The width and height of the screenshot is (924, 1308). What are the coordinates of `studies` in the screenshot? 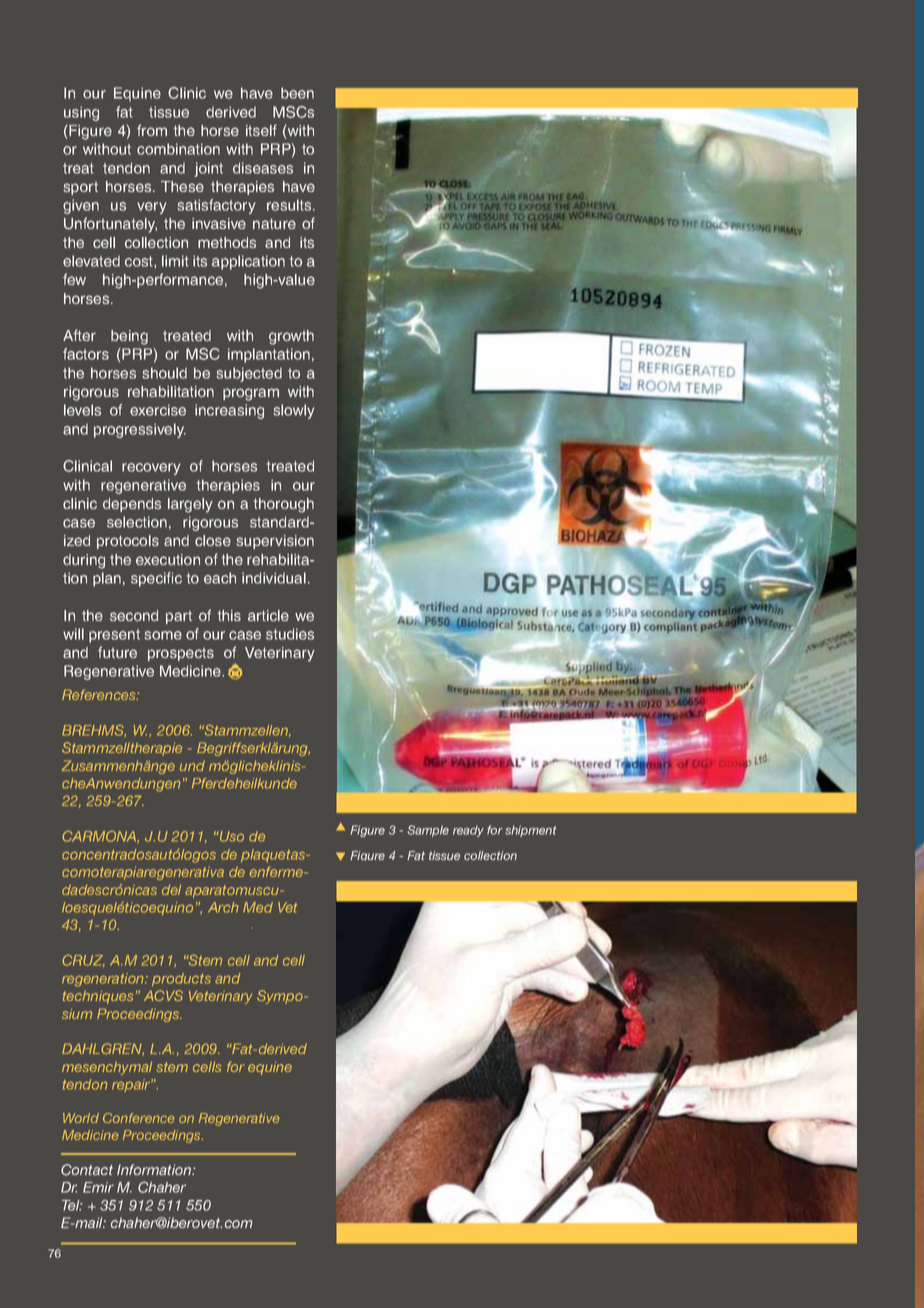 It's located at (290, 634).
